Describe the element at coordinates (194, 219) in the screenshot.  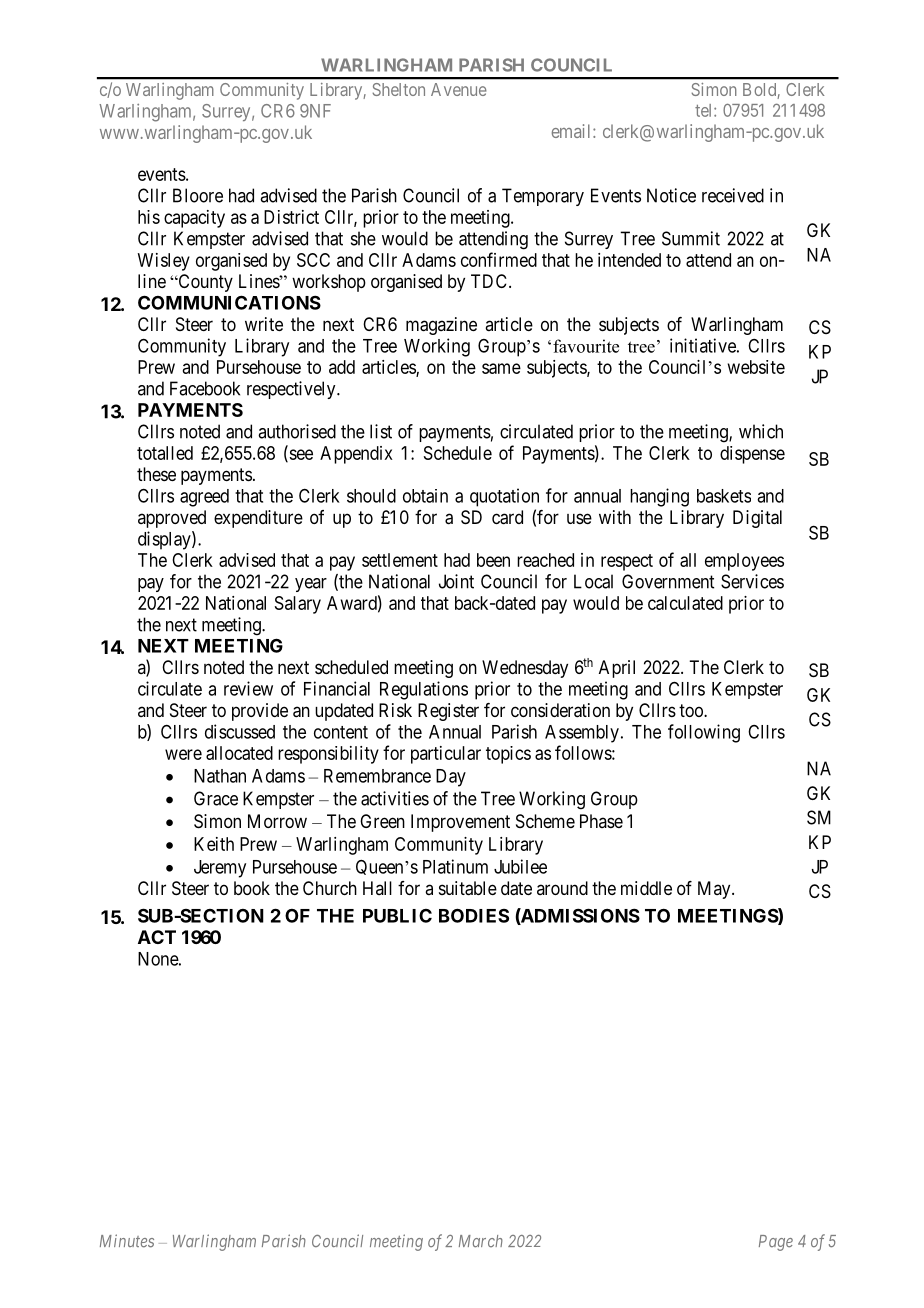
I see `capacity` at that location.
